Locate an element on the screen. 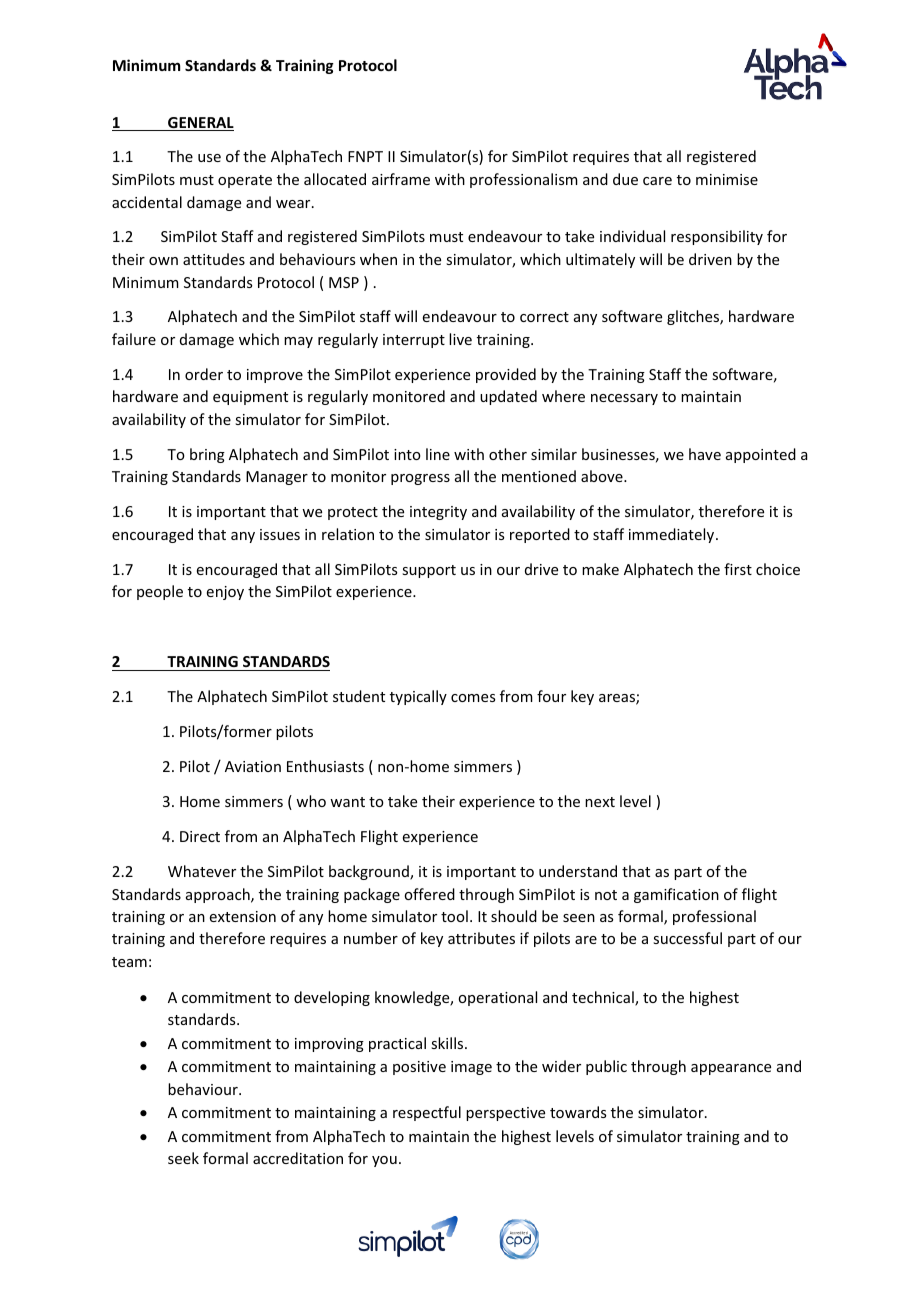 The width and height of the screenshot is (924, 1308). seek is located at coordinates (183, 1158).
